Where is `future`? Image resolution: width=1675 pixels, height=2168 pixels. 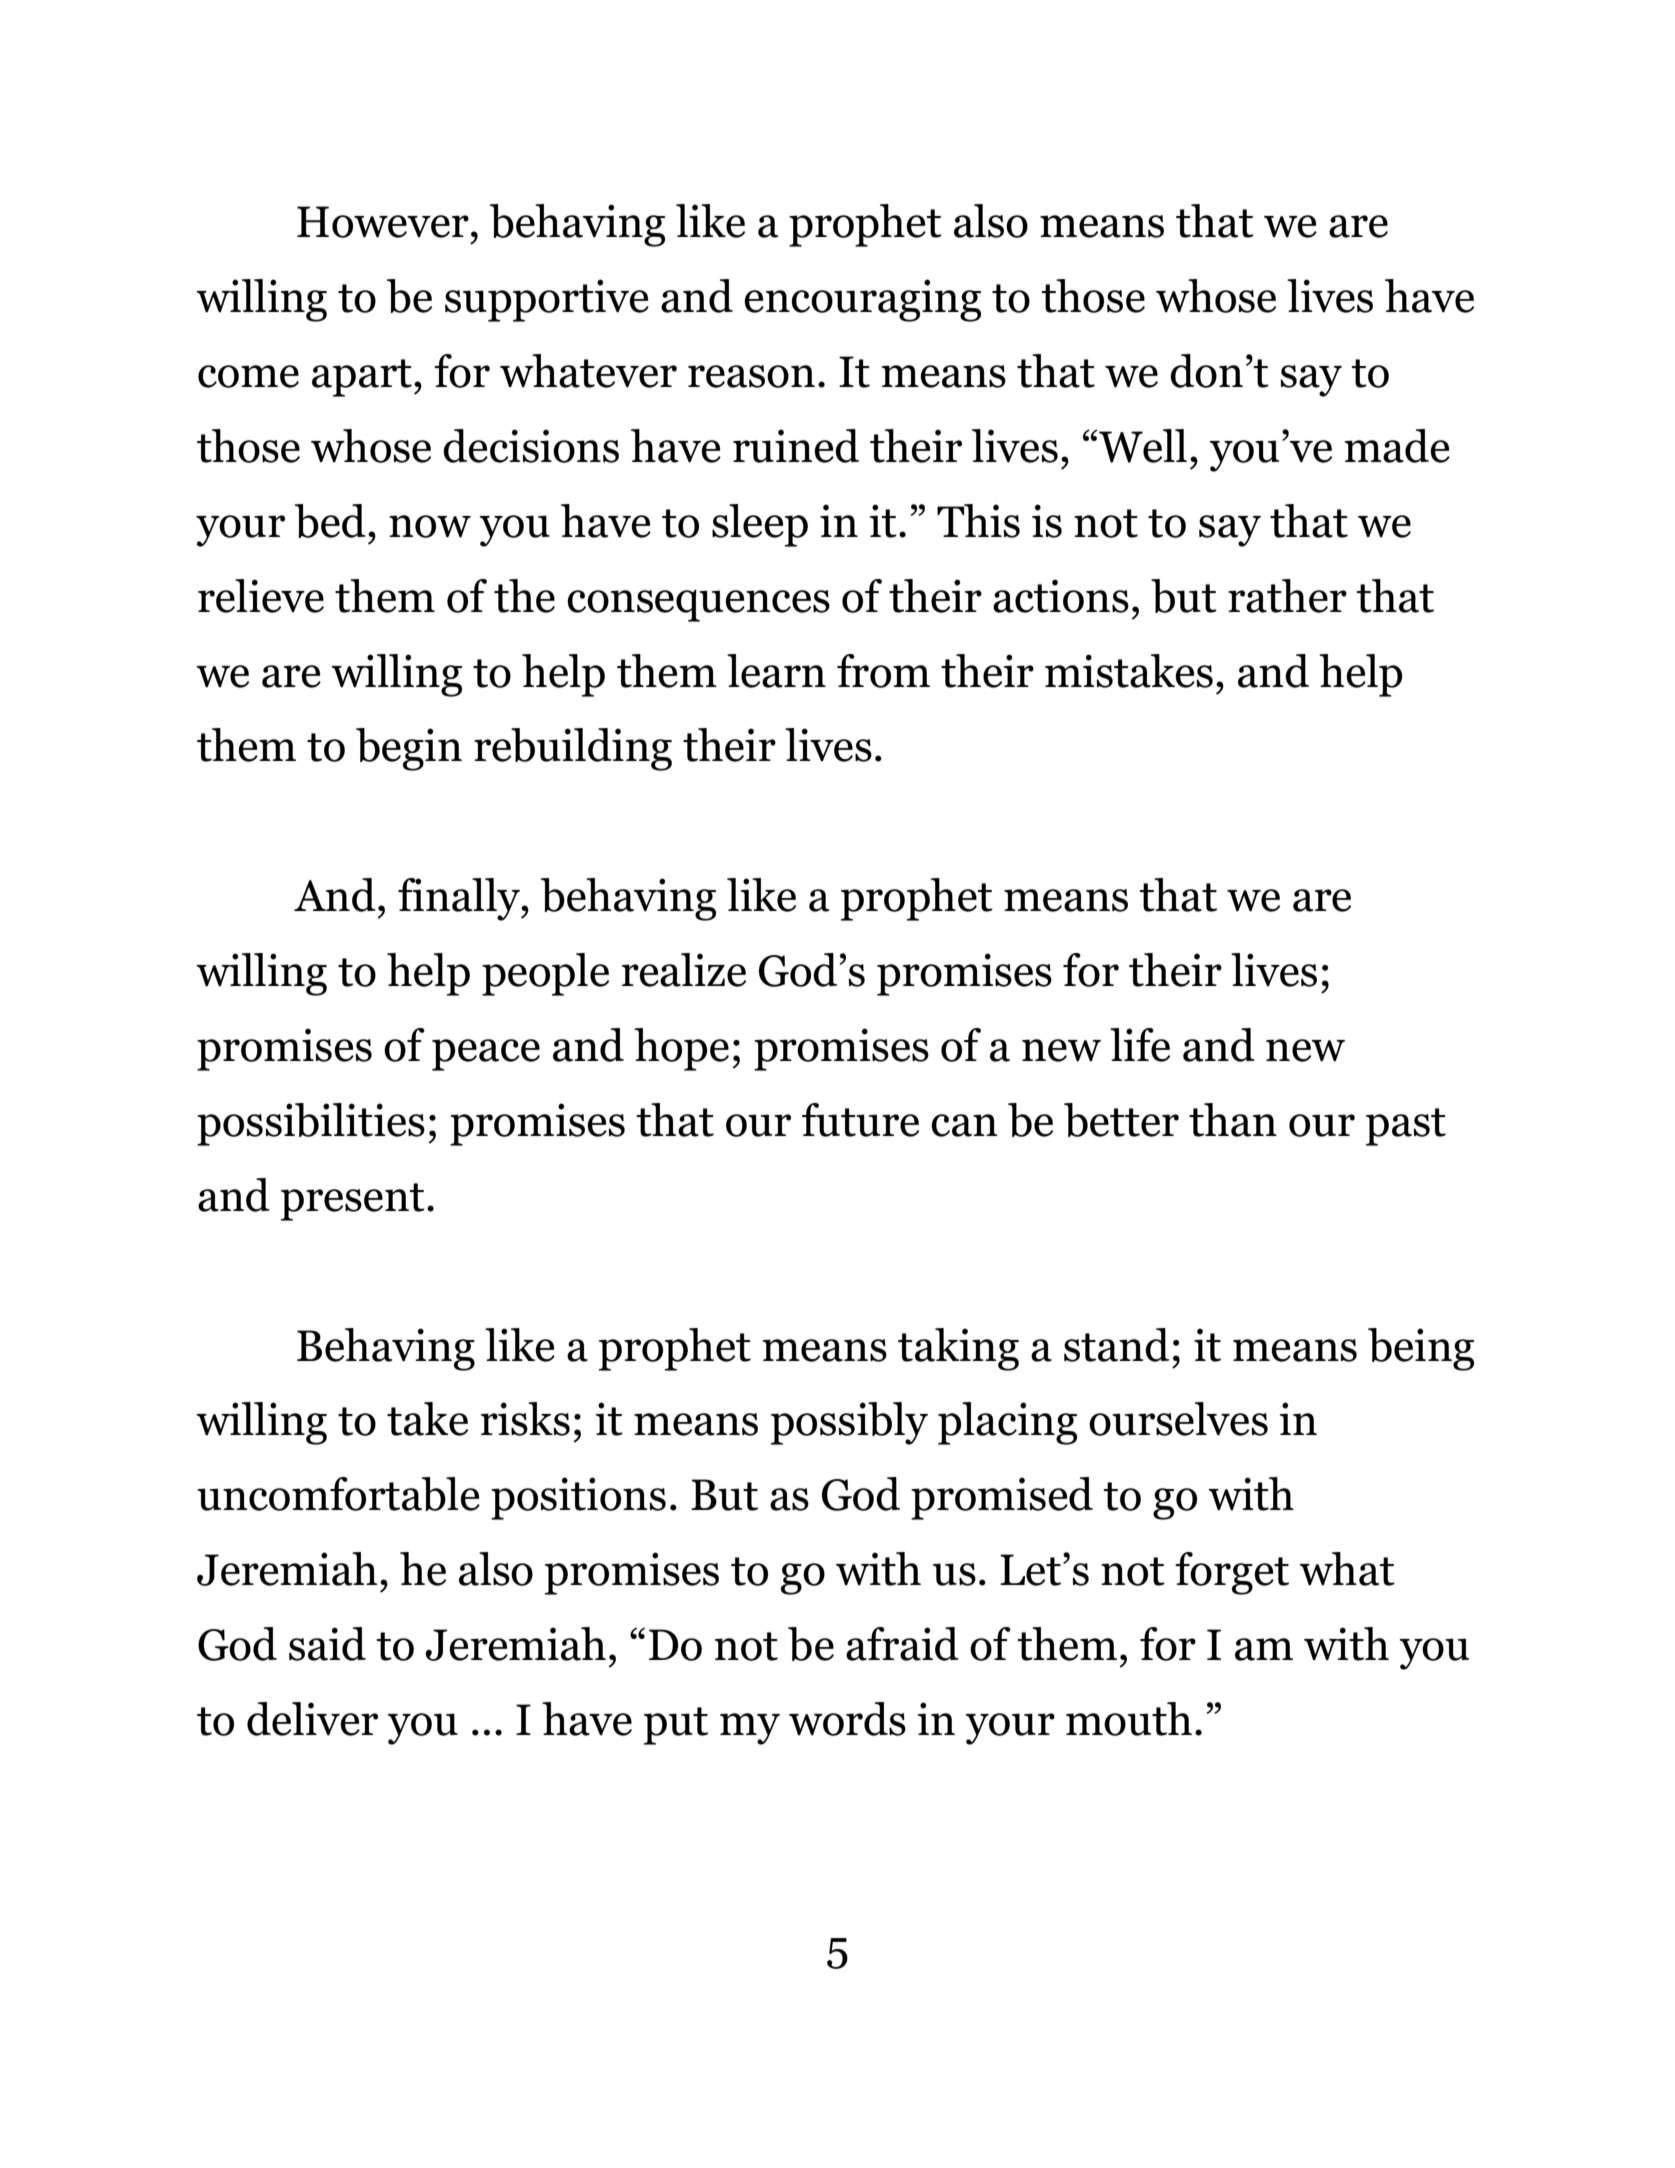 future is located at coordinates (860, 1120).
